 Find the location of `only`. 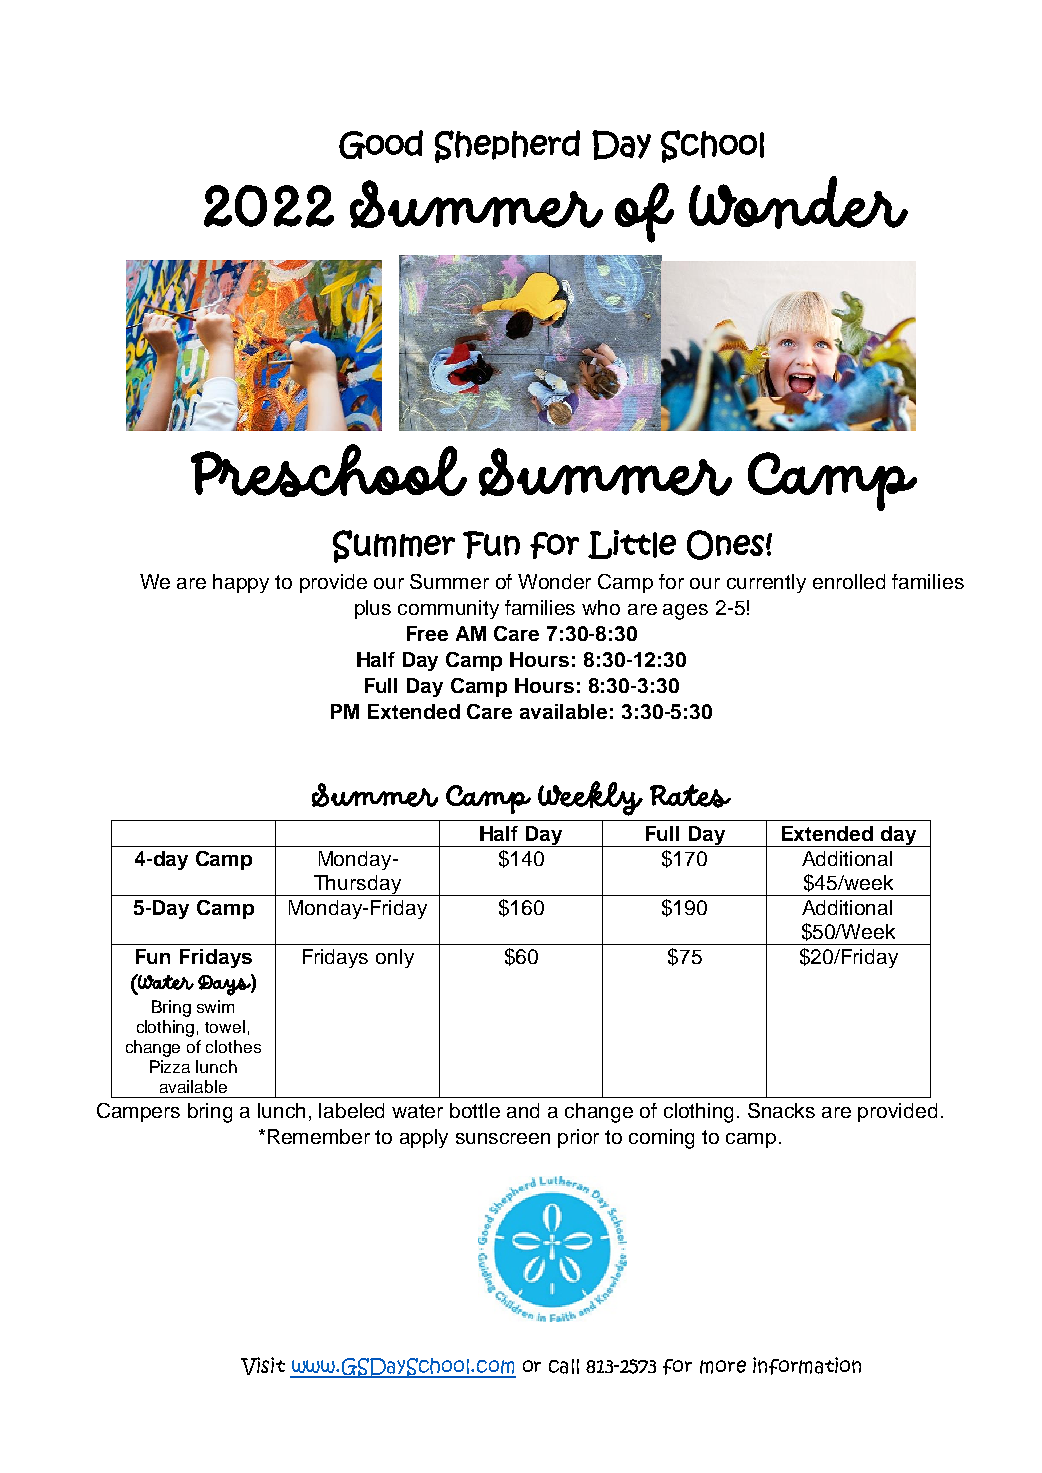

only is located at coordinates (395, 958).
